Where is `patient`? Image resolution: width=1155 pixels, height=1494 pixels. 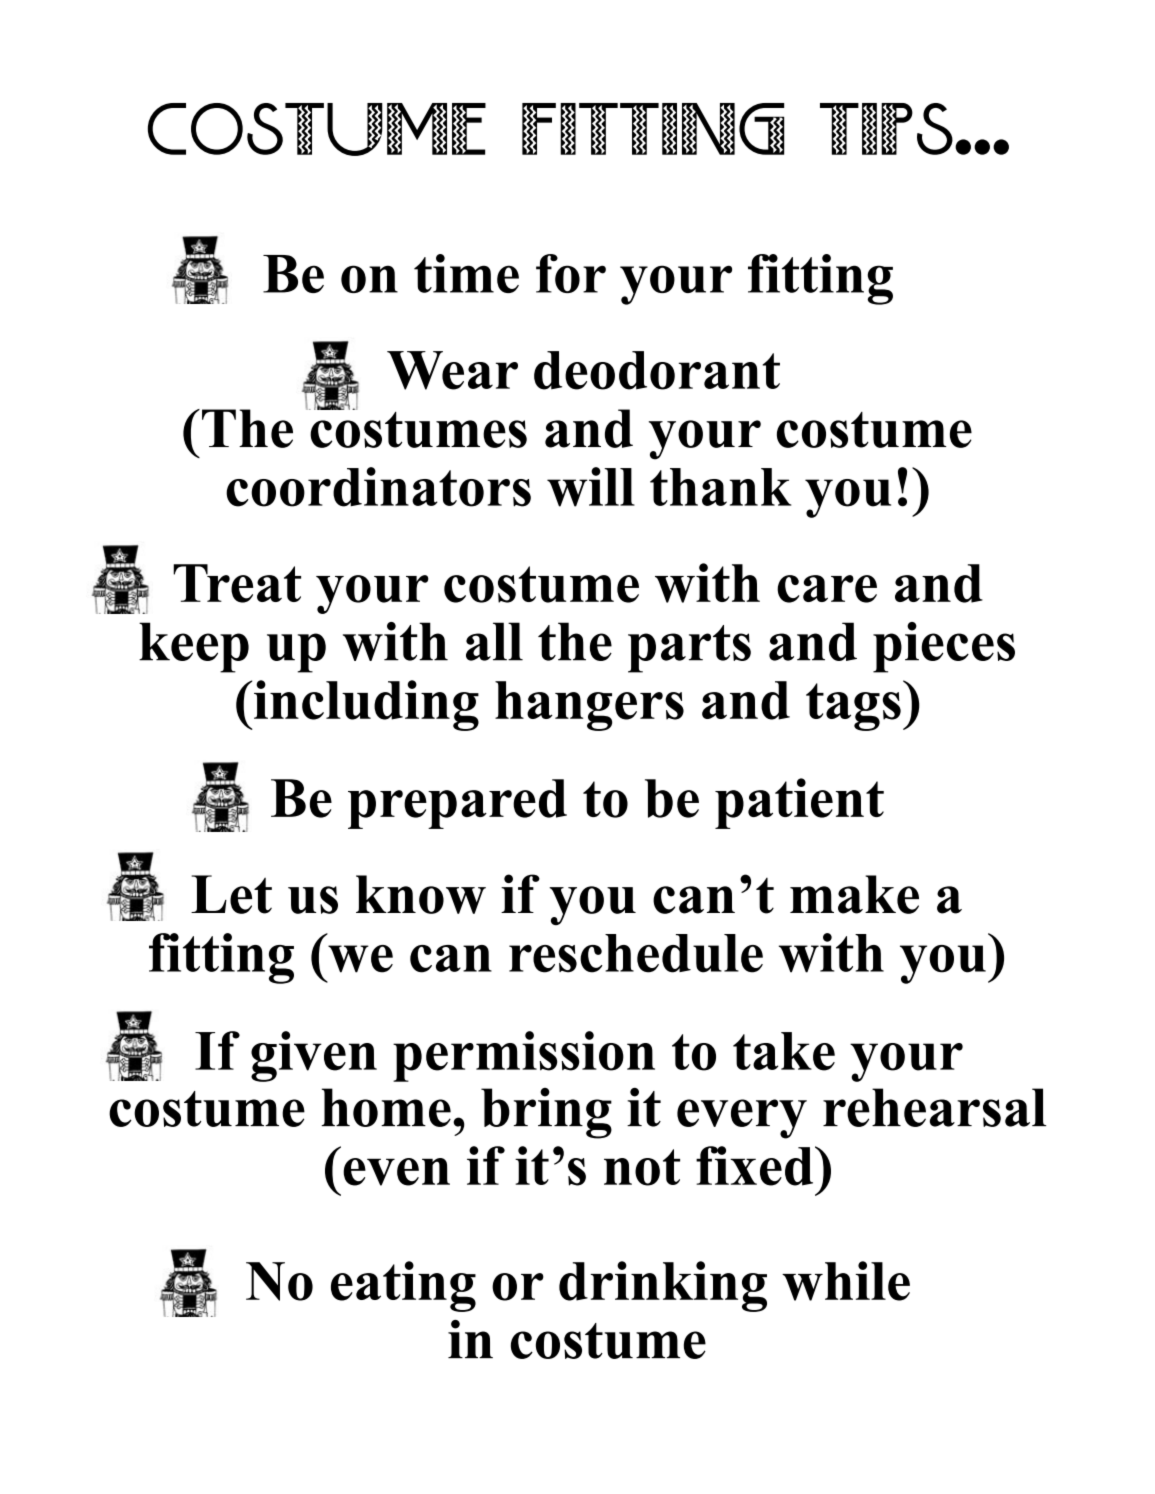 patient is located at coordinates (799, 803).
